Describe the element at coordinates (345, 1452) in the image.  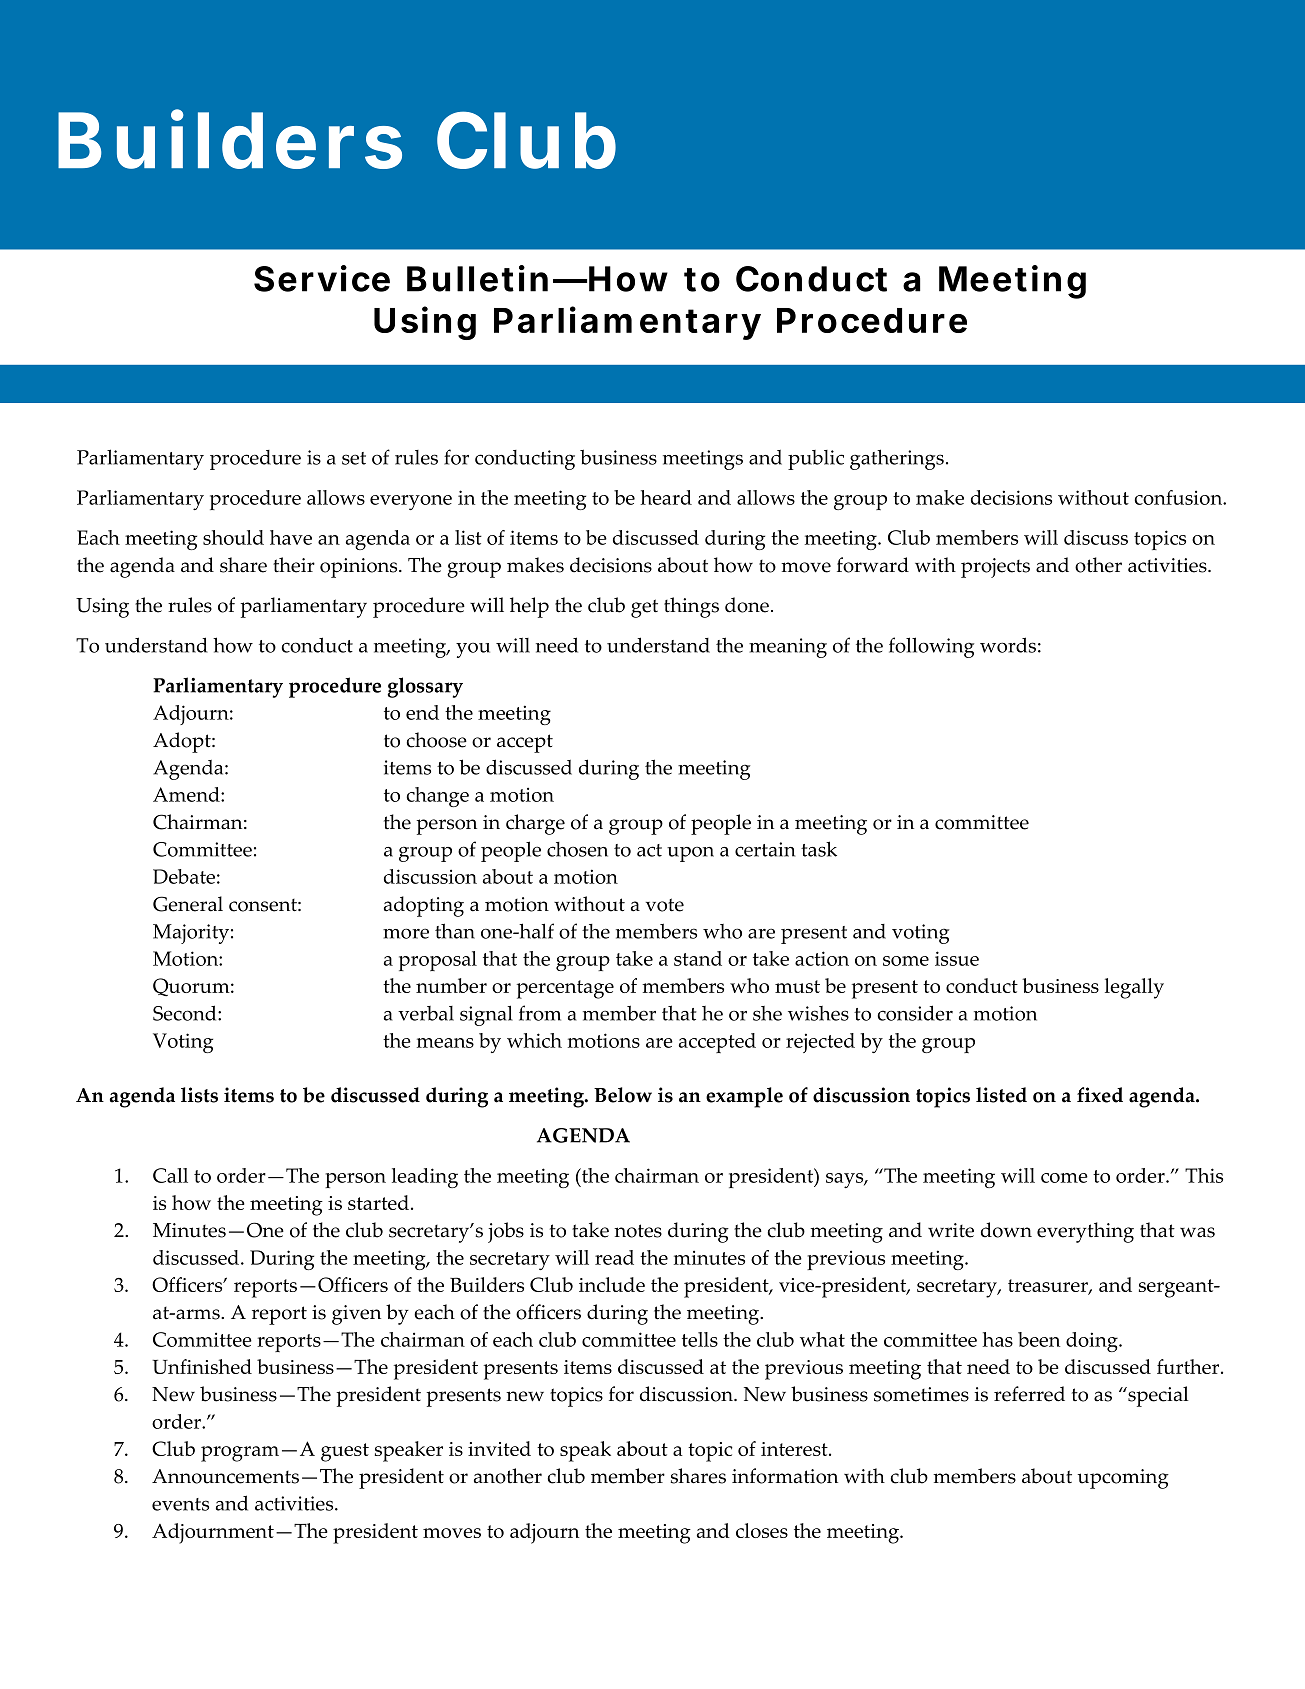
I see `guest` at that location.
